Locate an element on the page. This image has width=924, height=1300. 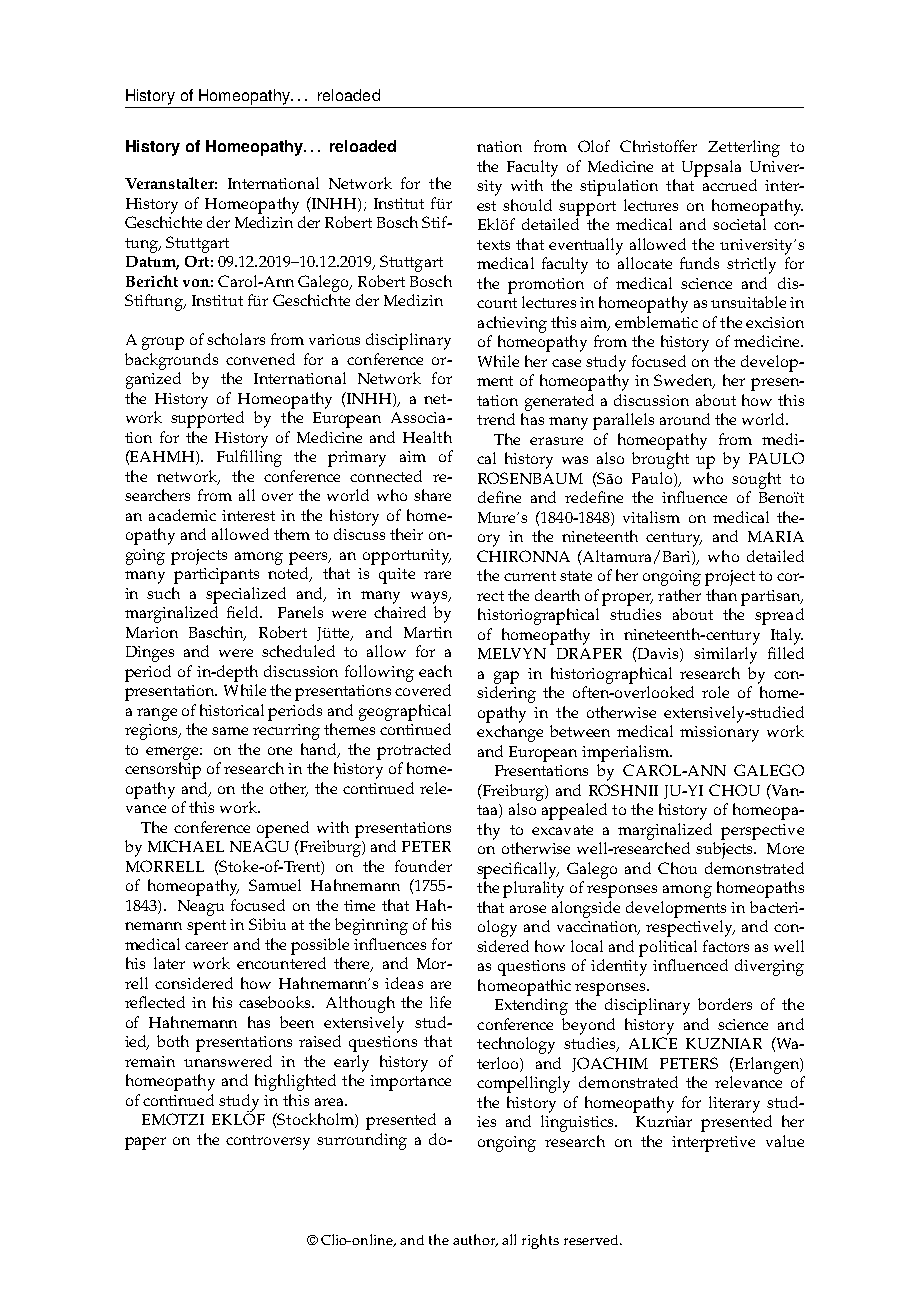
than is located at coordinates (721, 595).
